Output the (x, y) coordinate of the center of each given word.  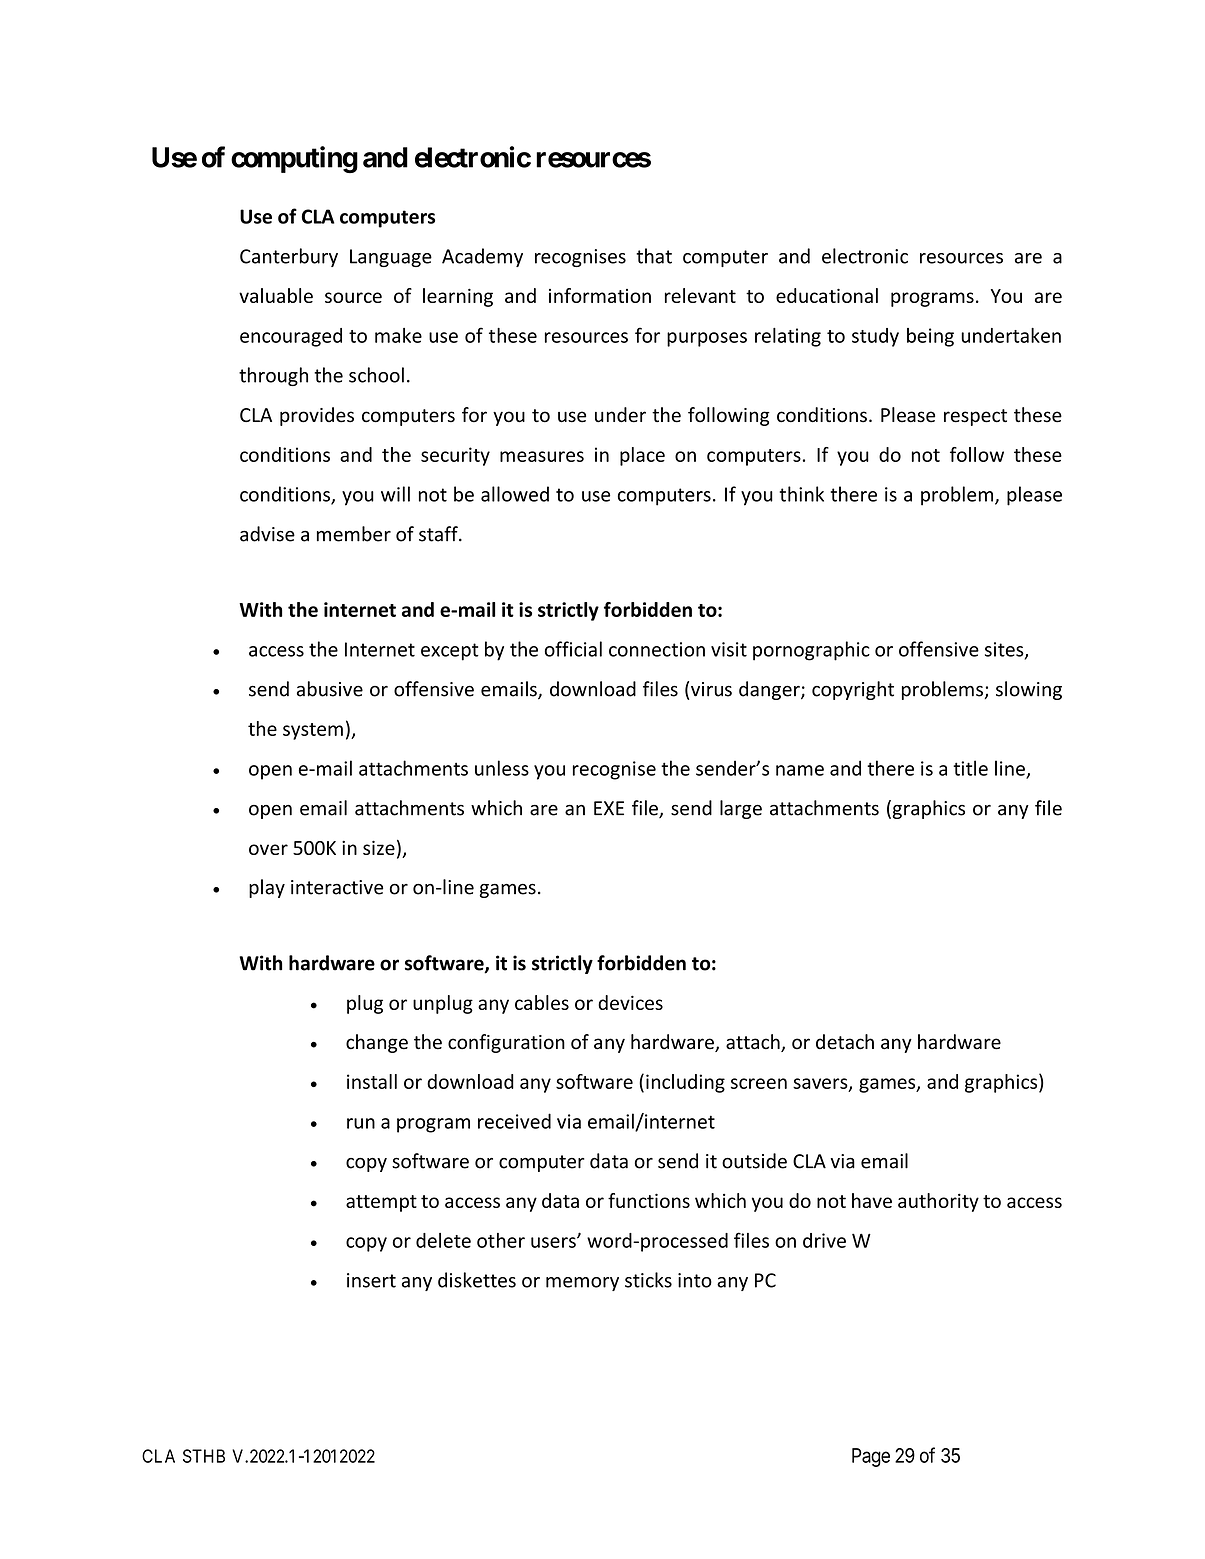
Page (871, 1457)
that (654, 256)
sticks (648, 1280)
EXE (609, 808)
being (930, 337)
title (970, 768)
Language (391, 258)
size (379, 847)
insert (371, 1280)
